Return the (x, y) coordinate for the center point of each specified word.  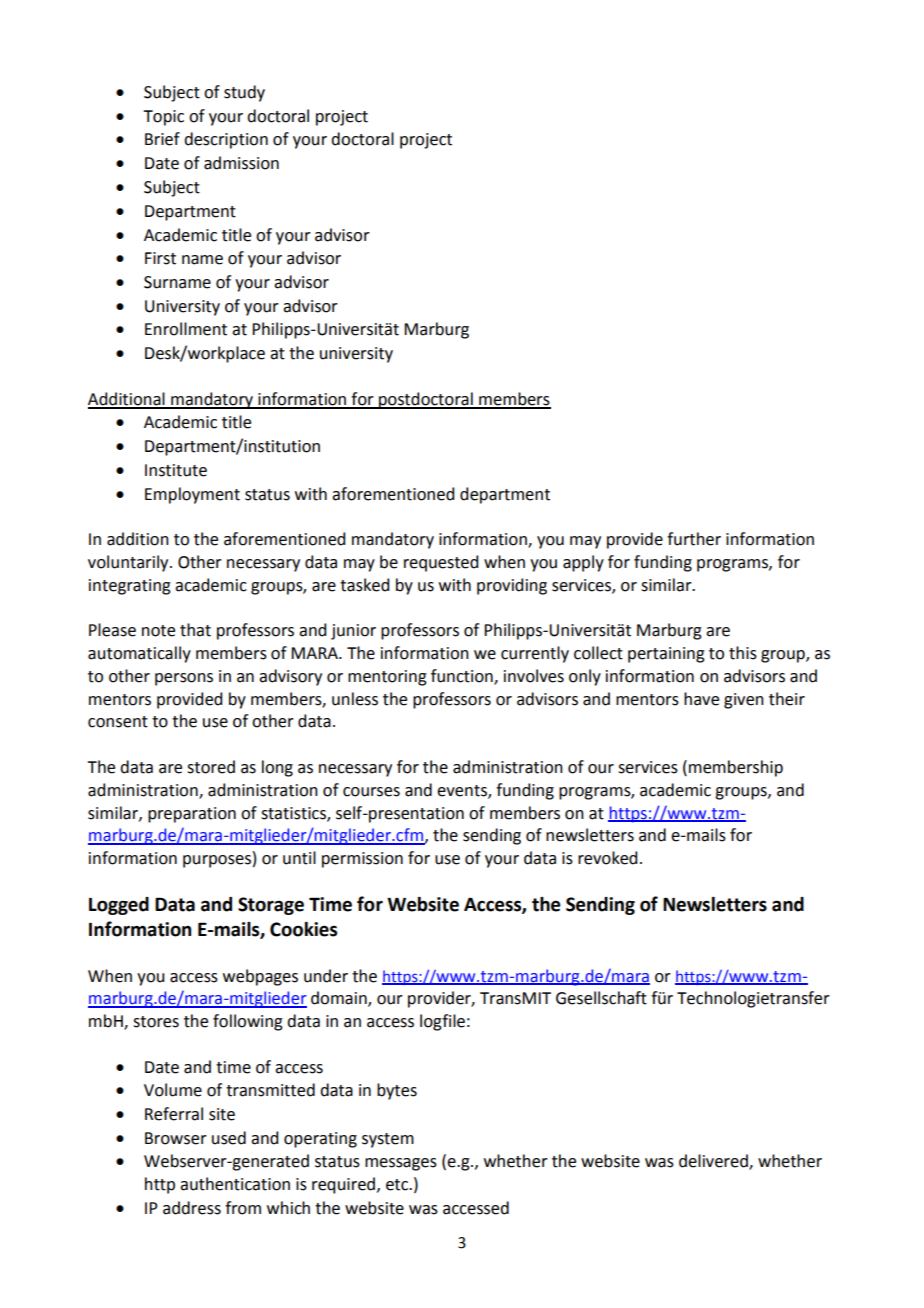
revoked (607, 858)
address (192, 1208)
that (195, 630)
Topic (163, 118)
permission (362, 860)
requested (441, 563)
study (244, 93)
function (463, 677)
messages (401, 1164)
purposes (217, 861)
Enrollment (186, 329)
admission (241, 163)
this (743, 653)
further (694, 539)
